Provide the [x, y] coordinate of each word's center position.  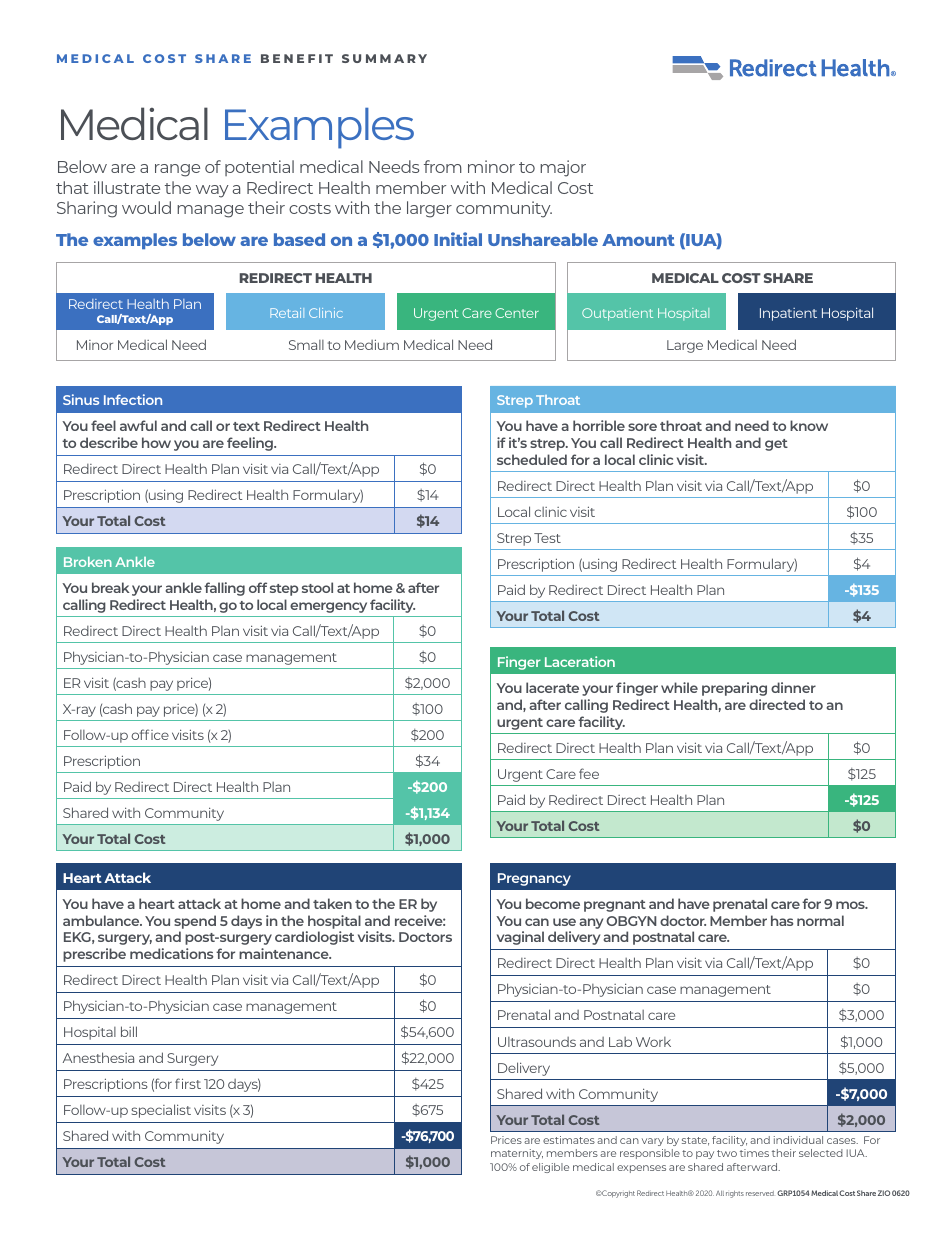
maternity [517, 1154]
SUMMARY [384, 58]
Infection [133, 399]
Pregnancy [534, 879]
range [177, 170]
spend [195, 922]
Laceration [580, 661]
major [563, 168]
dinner [793, 687]
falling [224, 589]
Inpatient [788, 314]
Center [517, 313]
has [782, 920]
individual [798, 1140]
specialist [161, 1111]
